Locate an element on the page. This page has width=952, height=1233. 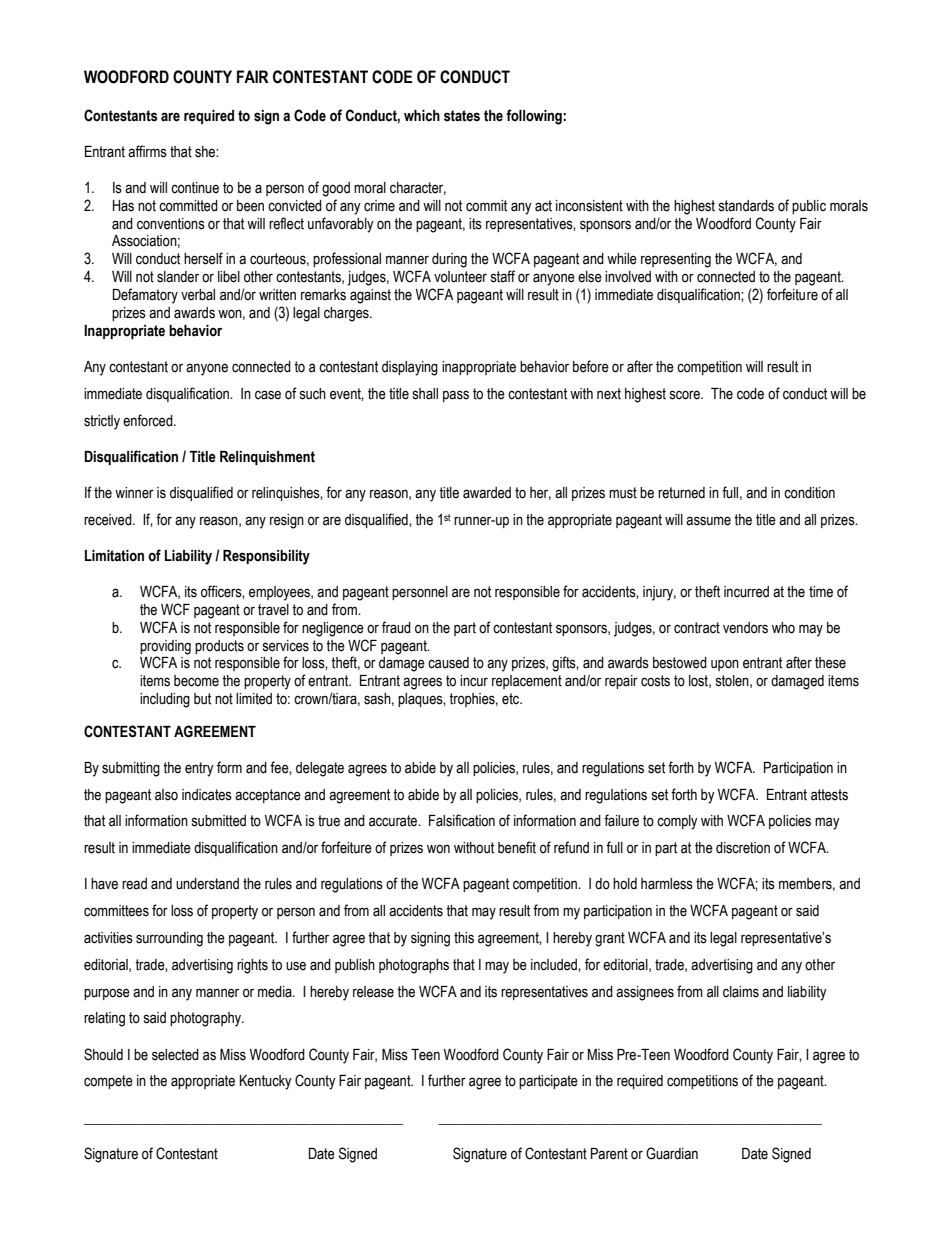
standards is located at coordinates (746, 206).
